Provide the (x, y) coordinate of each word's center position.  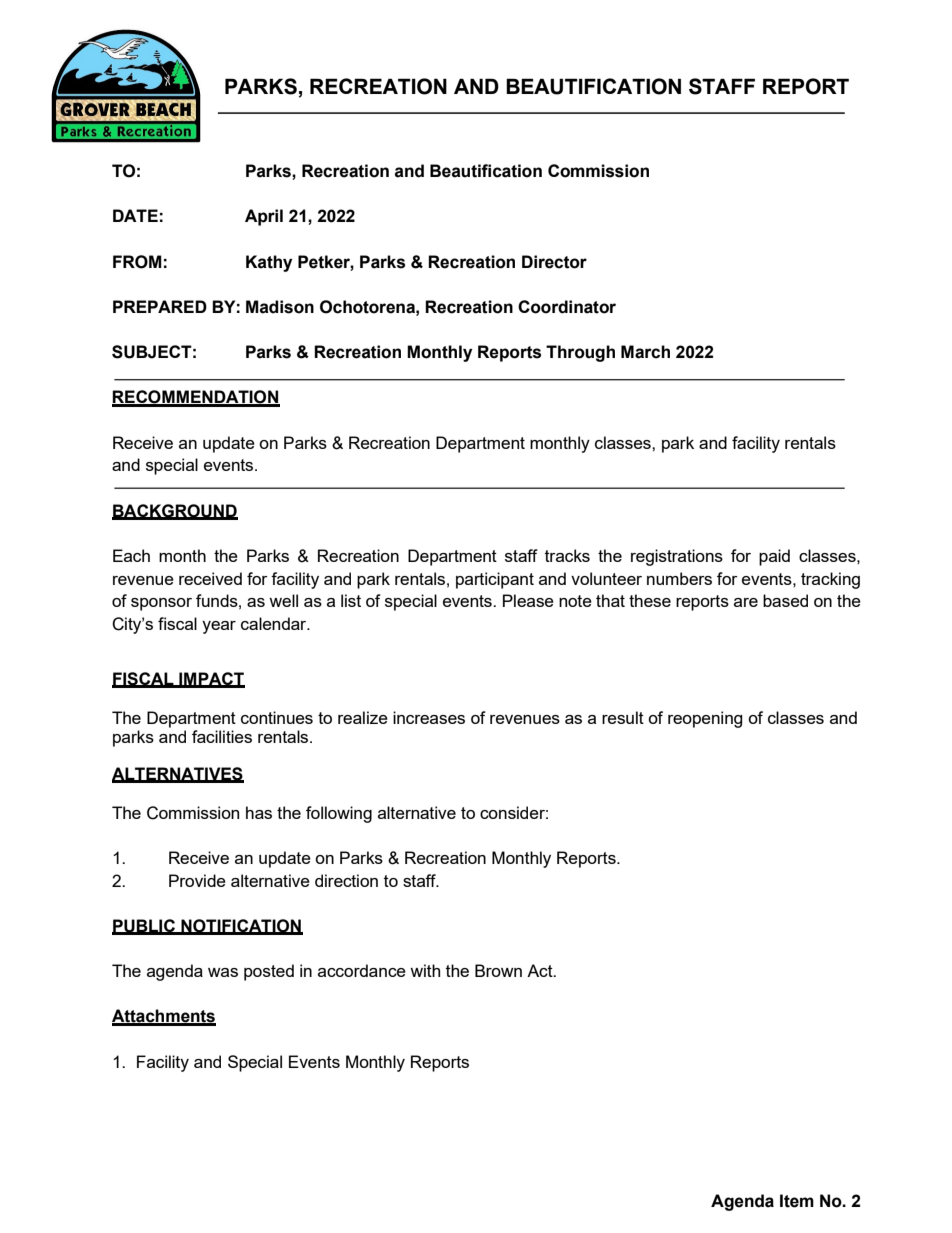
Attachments (164, 1017)
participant (495, 580)
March (645, 352)
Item (797, 1201)
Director (554, 262)
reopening (705, 719)
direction (346, 880)
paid (774, 557)
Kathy (269, 263)
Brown (498, 970)
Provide (197, 880)
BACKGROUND (175, 511)
